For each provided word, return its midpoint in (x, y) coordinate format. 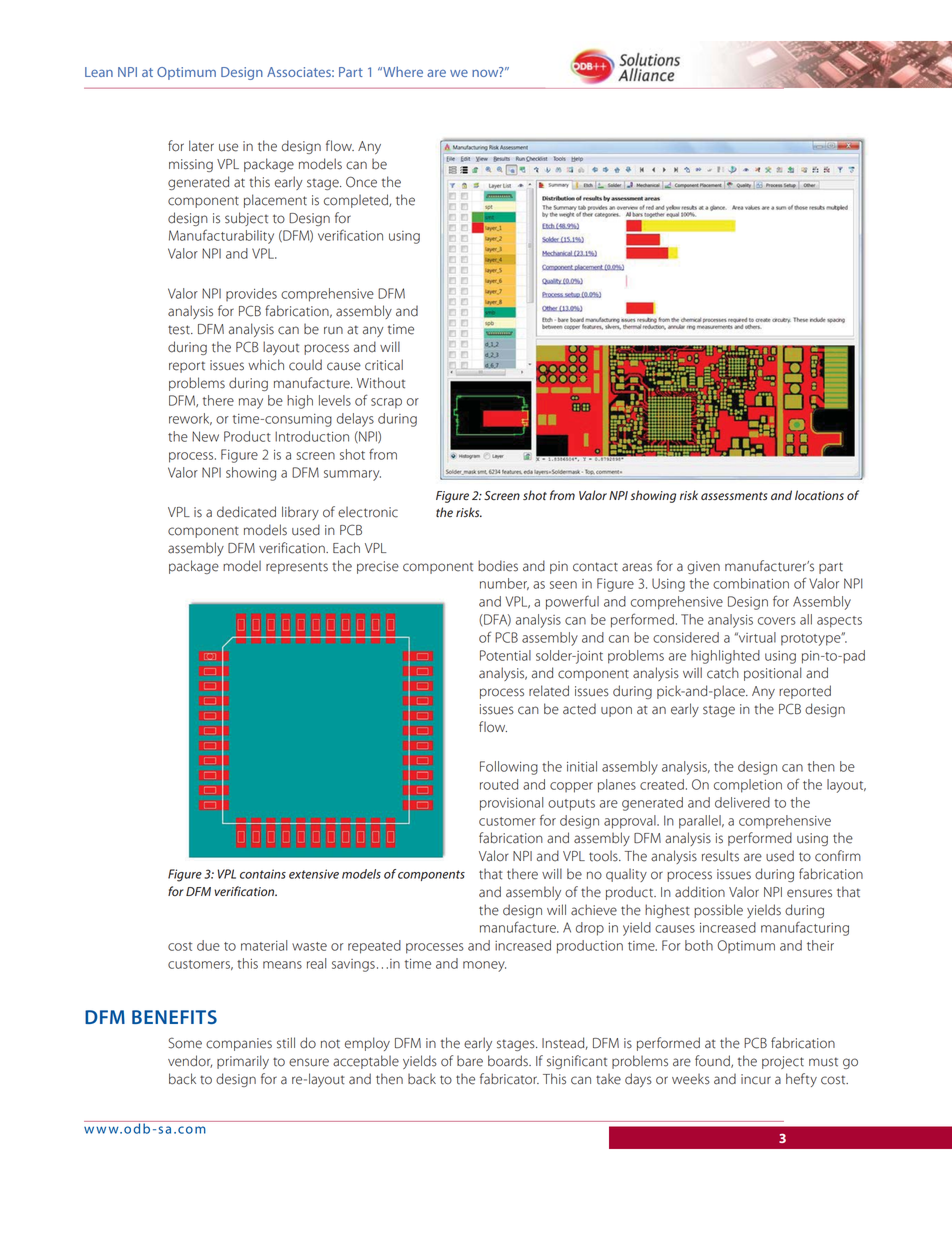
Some (185, 1043)
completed (357, 201)
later (201, 146)
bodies (498, 566)
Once (361, 182)
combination (751, 583)
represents (297, 568)
